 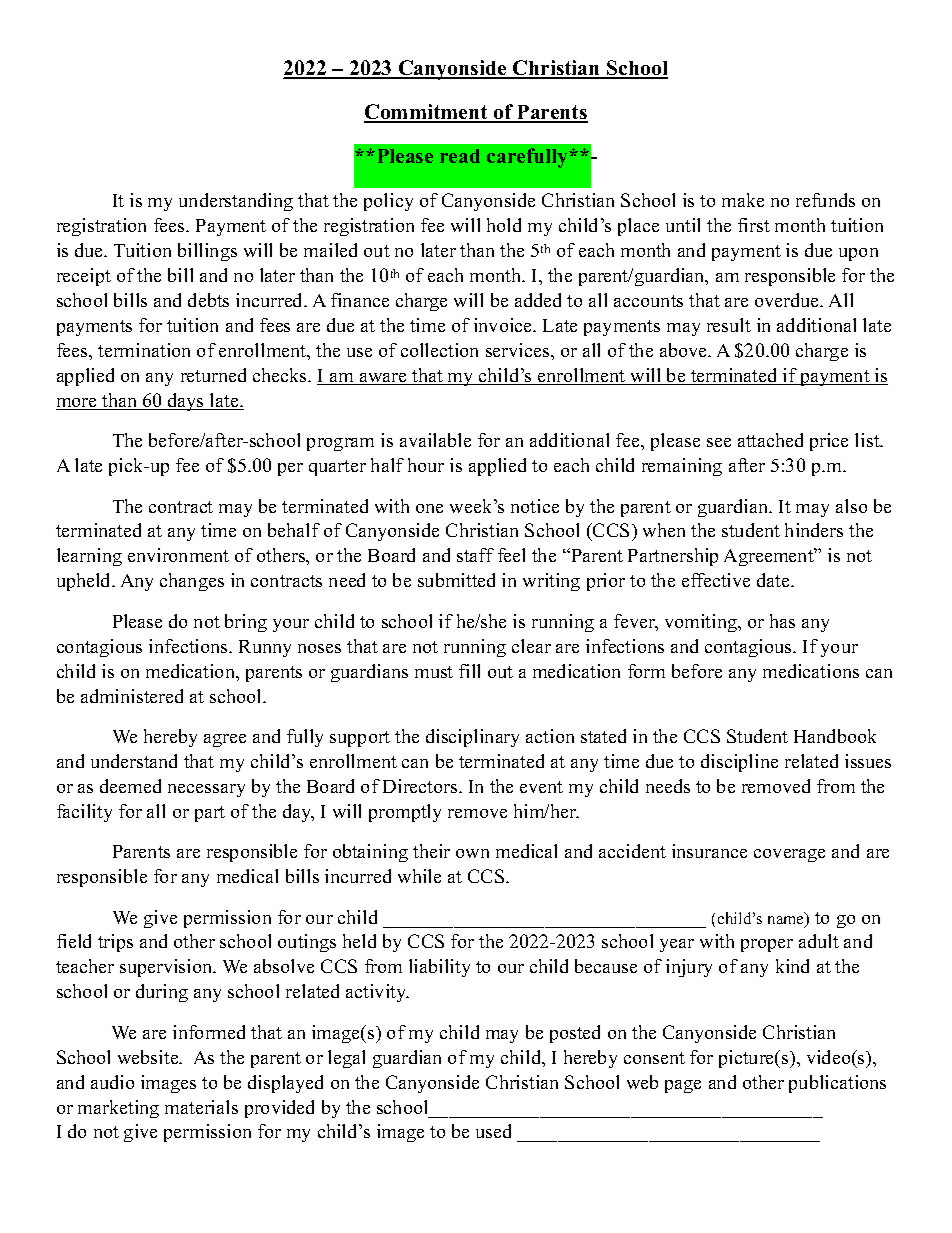 What do you see at coordinates (201, 1107) in the image?
I see `materials` at bounding box center [201, 1107].
